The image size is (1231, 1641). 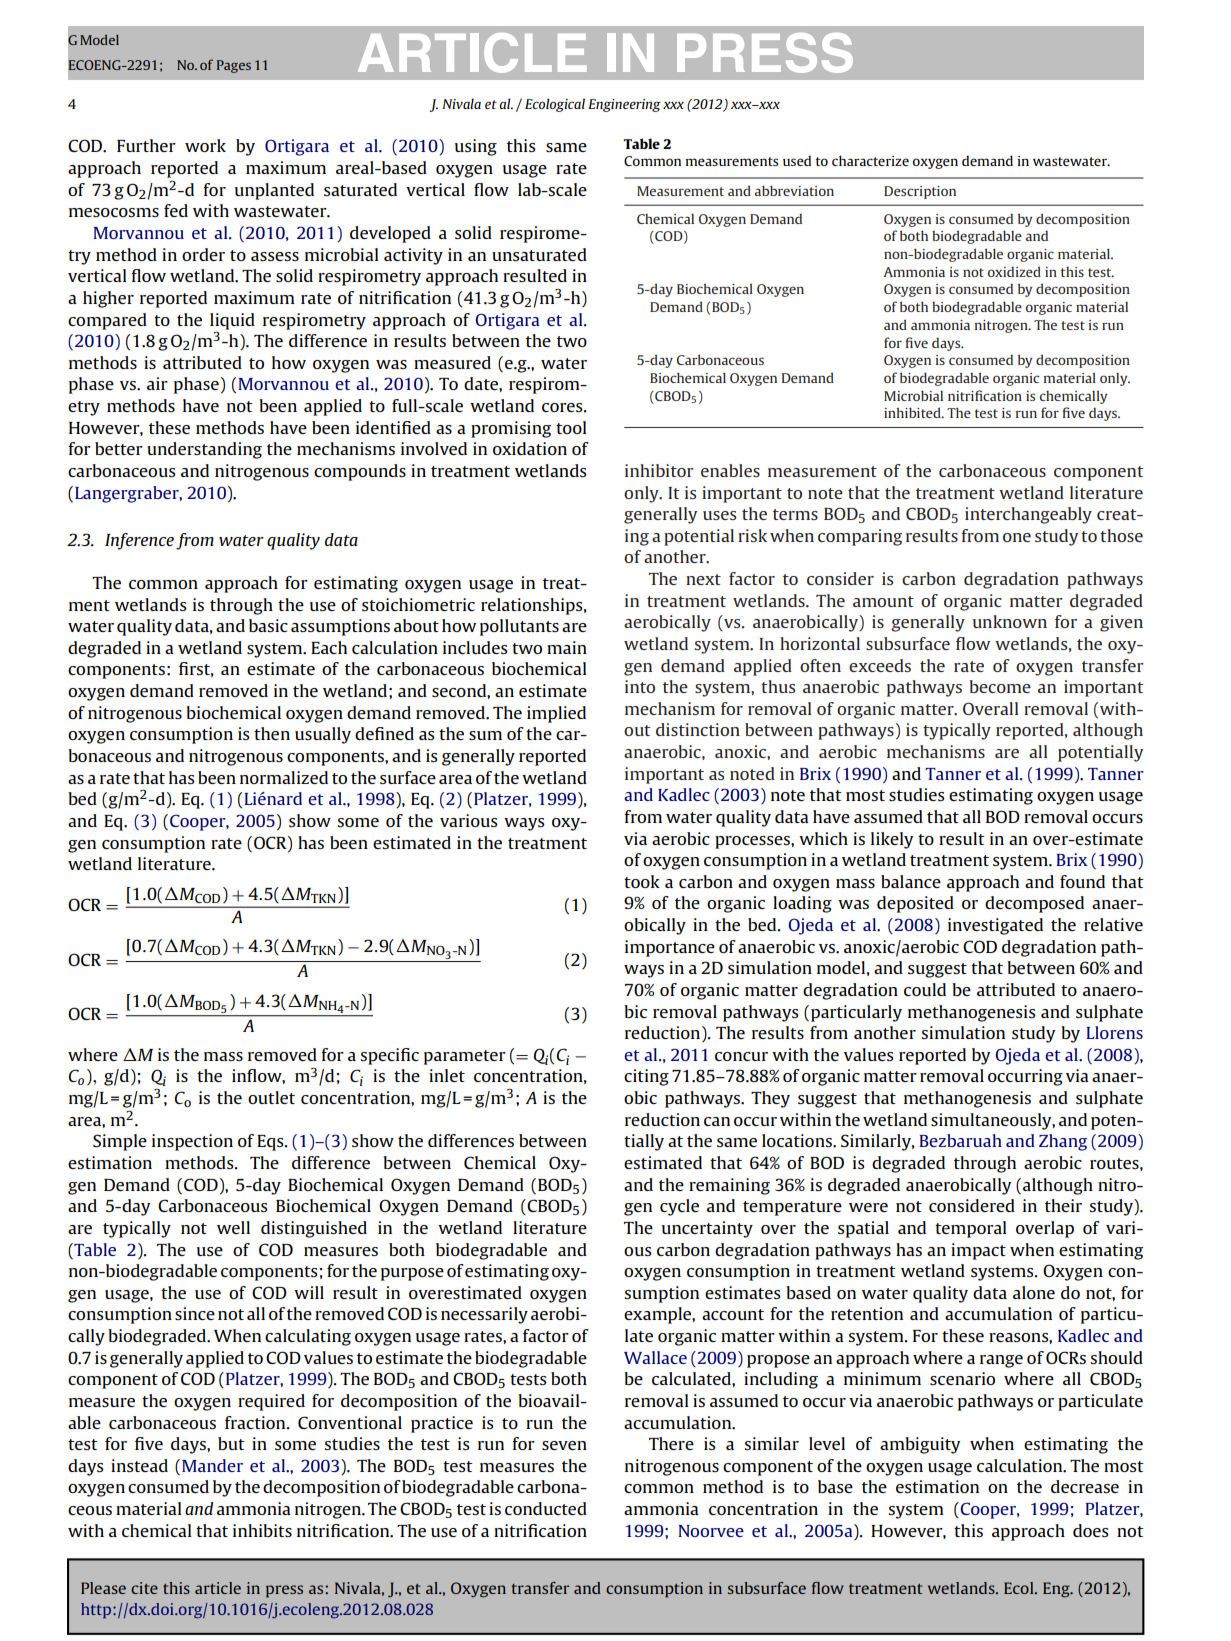 I want to click on Description, so click(x=920, y=192).
